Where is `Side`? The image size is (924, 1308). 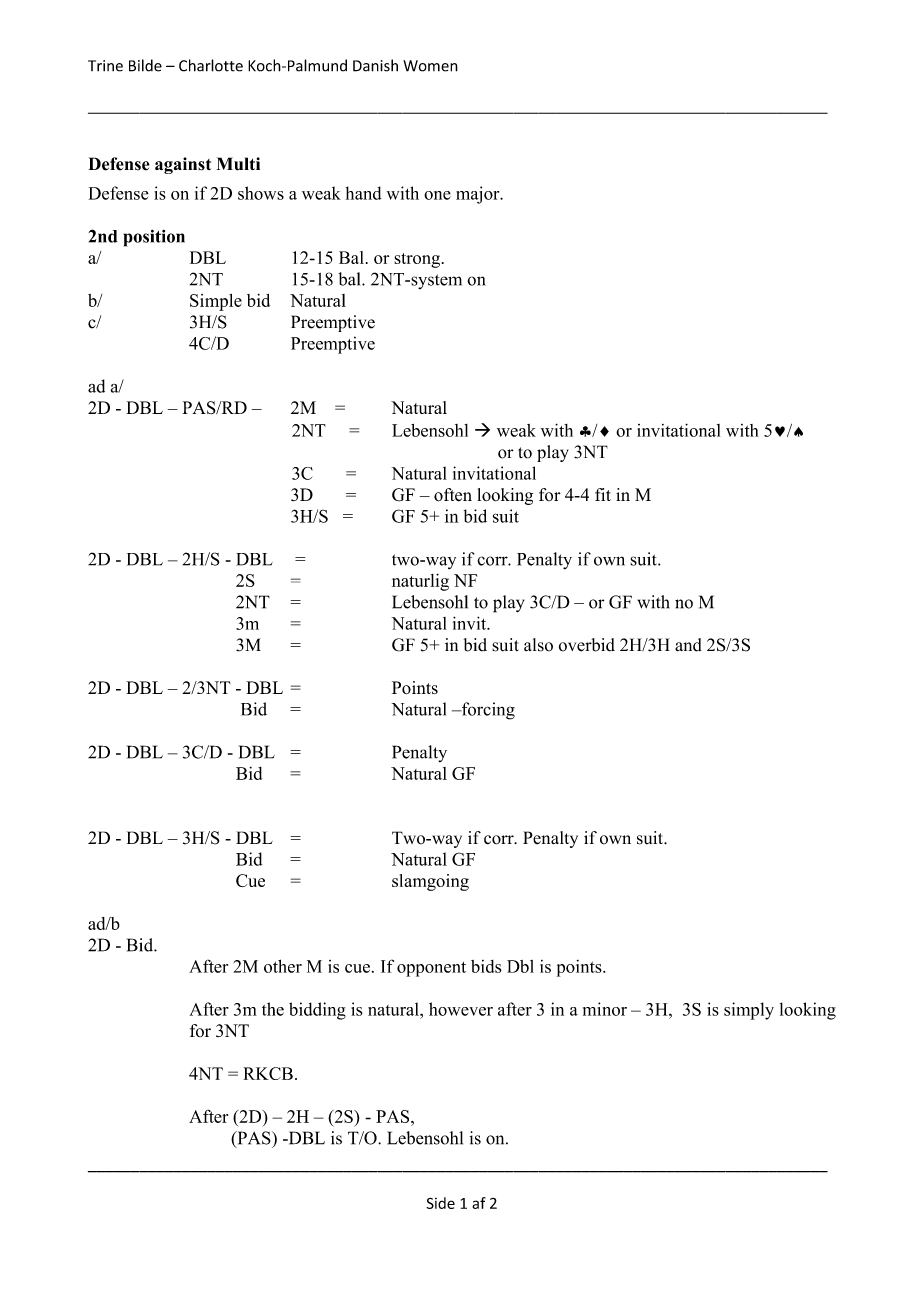
Side is located at coordinates (440, 1203).
